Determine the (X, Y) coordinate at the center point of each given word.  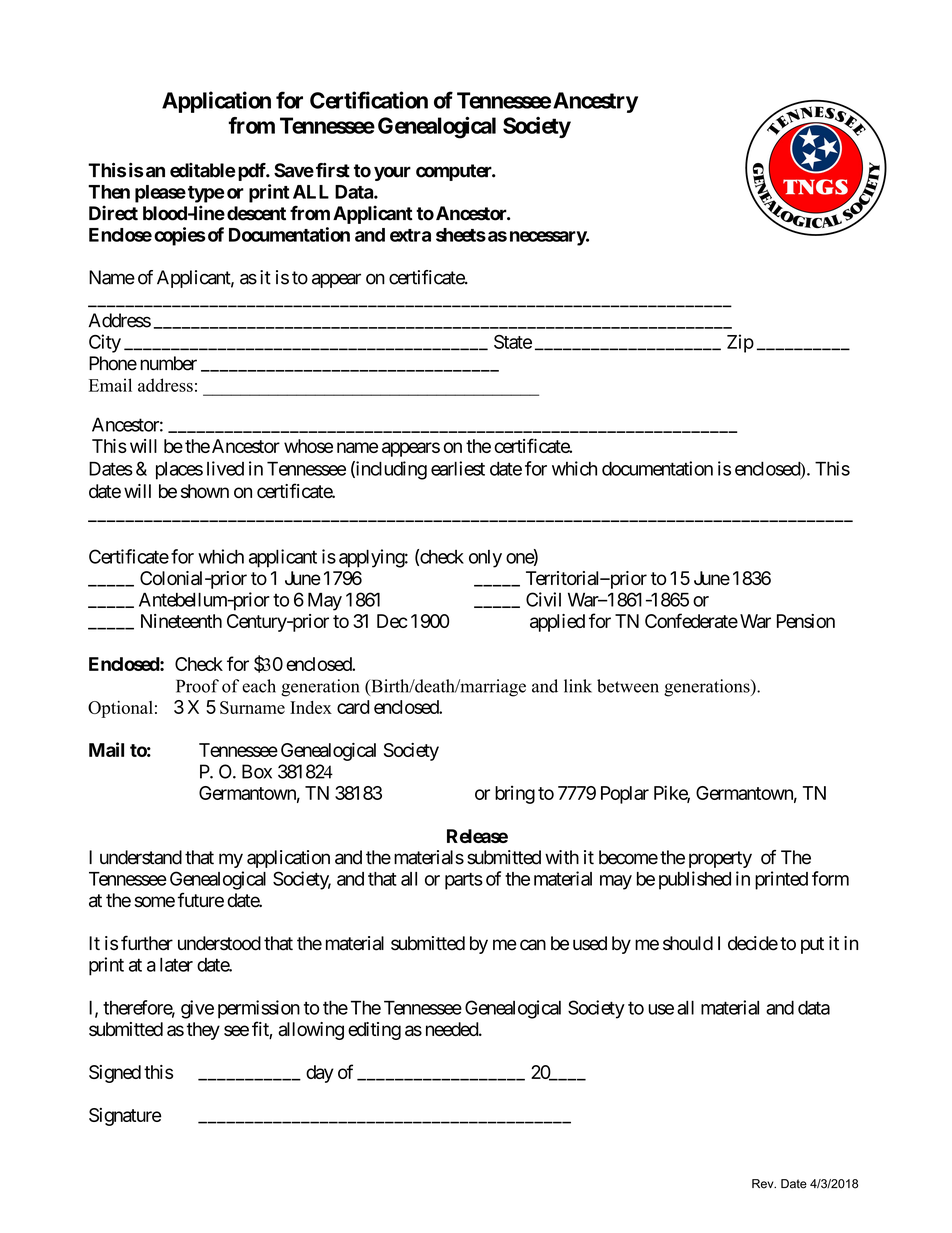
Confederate (691, 620)
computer (455, 172)
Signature (125, 1117)
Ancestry (595, 102)
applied (557, 623)
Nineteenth (181, 621)
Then (109, 192)
